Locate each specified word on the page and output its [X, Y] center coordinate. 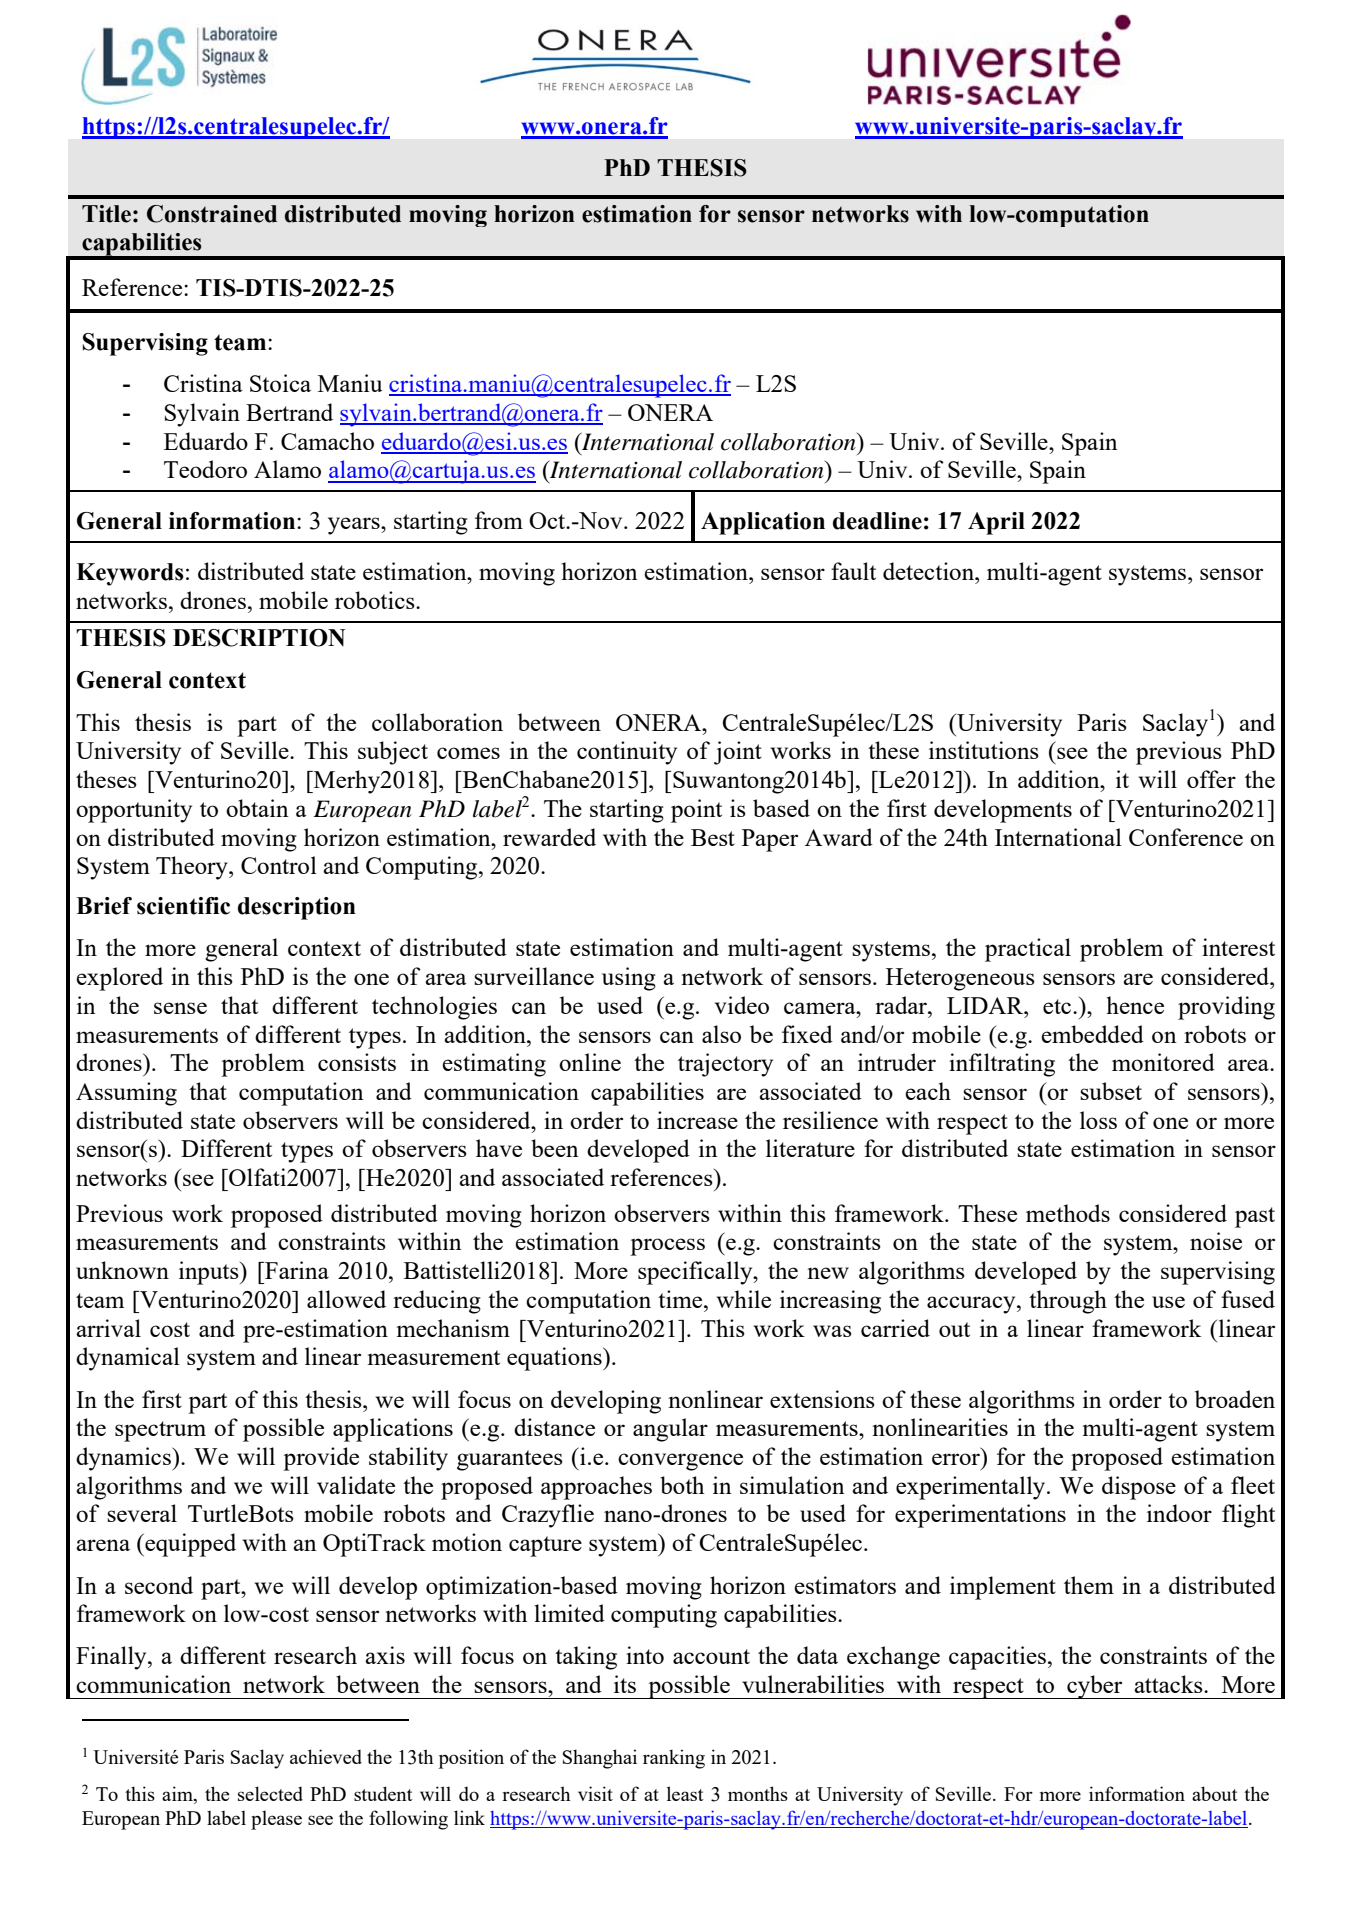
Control [279, 865]
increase [697, 1120]
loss [1098, 1120]
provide [321, 1459]
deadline [877, 521]
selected [270, 1793]
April [996, 523]
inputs [210, 1273]
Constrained [212, 214]
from [499, 520]
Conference [1186, 837]
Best [713, 837]
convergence [680, 1462]
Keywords [130, 574]
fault [853, 571]
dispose [1139, 1488]
